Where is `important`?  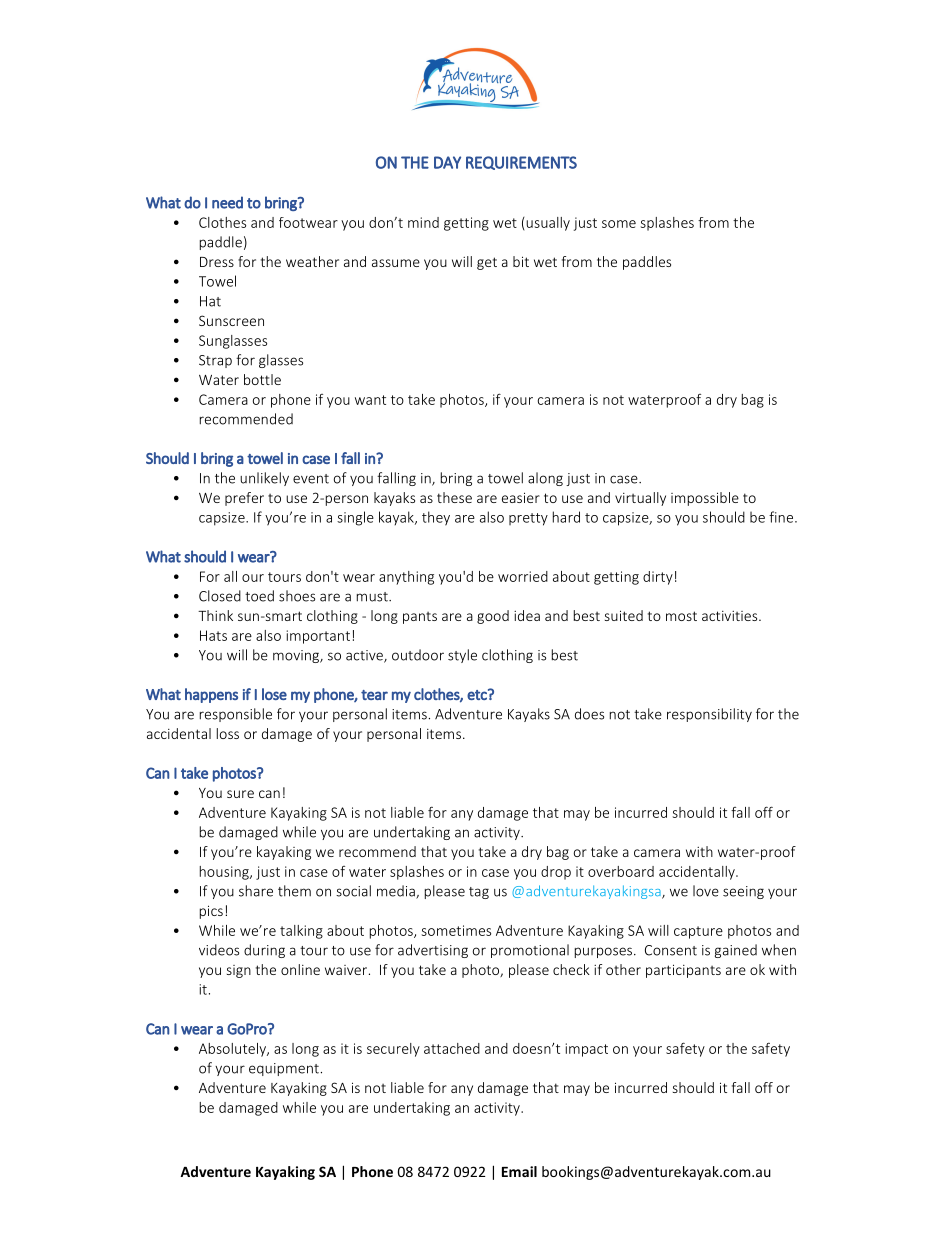
important is located at coordinates (318, 637).
